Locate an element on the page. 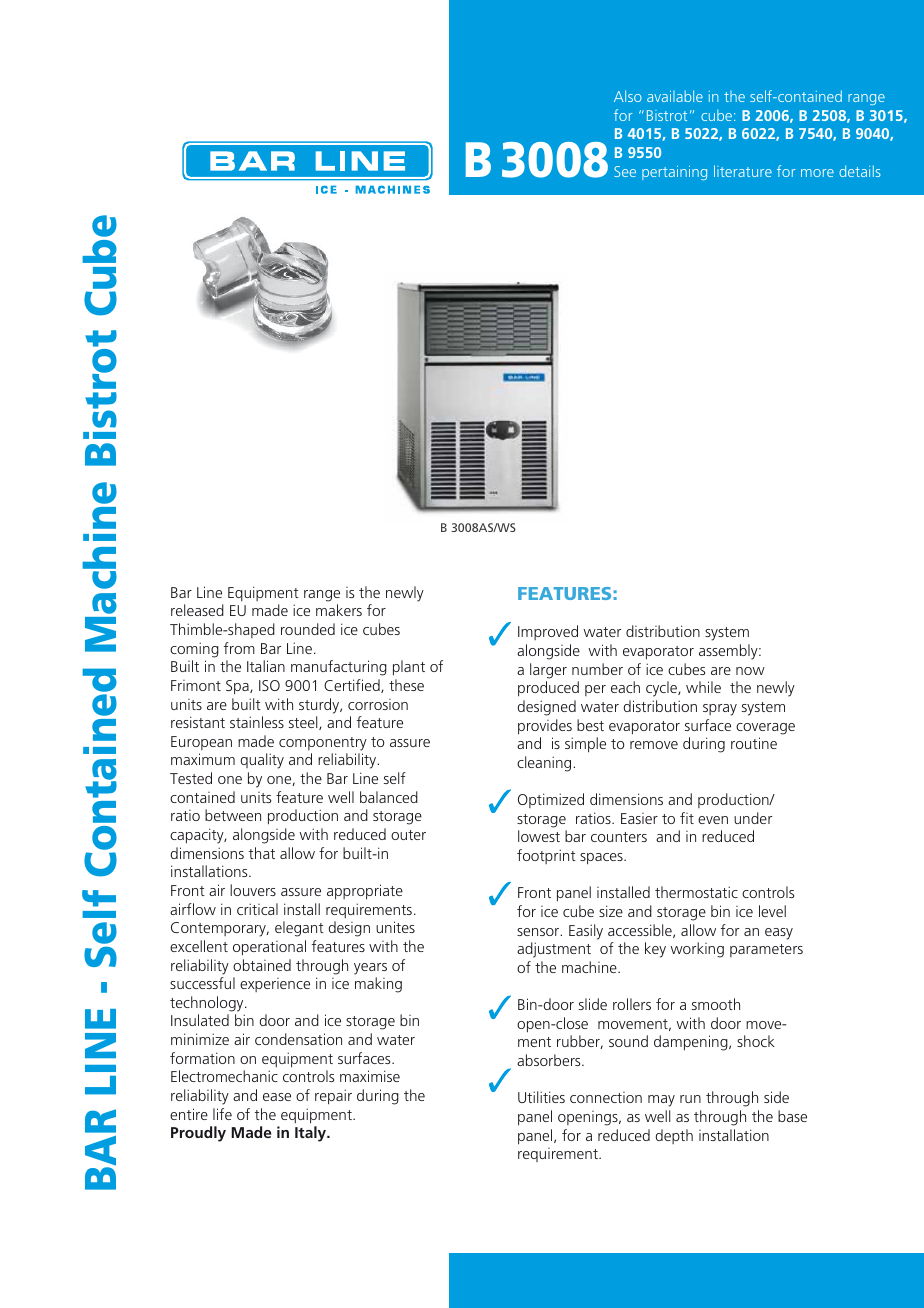  See is located at coordinates (625, 171).
